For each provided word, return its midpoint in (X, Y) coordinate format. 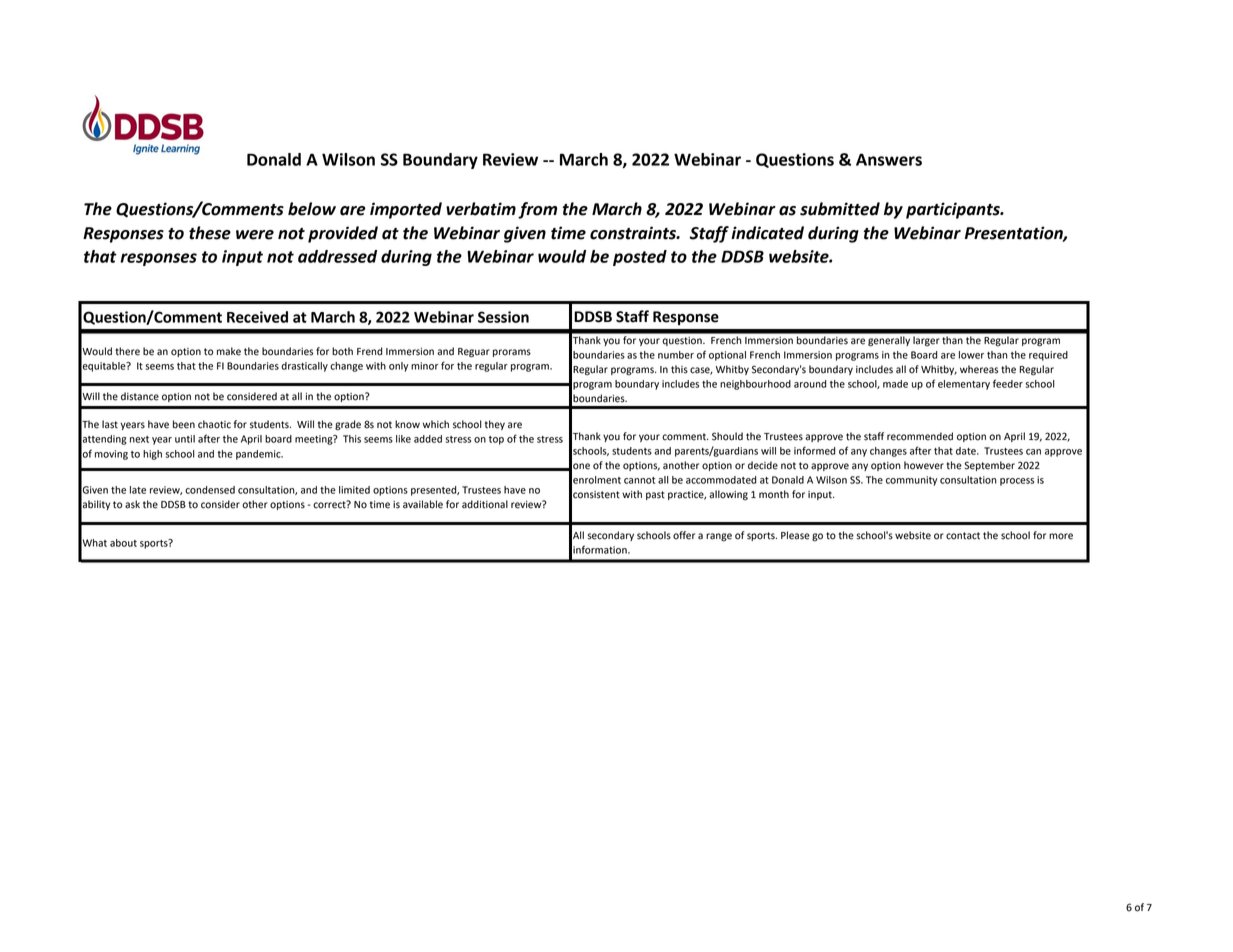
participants (954, 210)
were (255, 235)
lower (971, 355)
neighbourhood (755, 385)
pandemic (259, 455)
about (123, 543)
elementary (964, 385)
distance (140, 396)
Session (503, 317)
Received (257, 317)
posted (640, 258)
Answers (889, 159)
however (924, 465)
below (312, 209)
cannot (639, 480)
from (537, 210)
